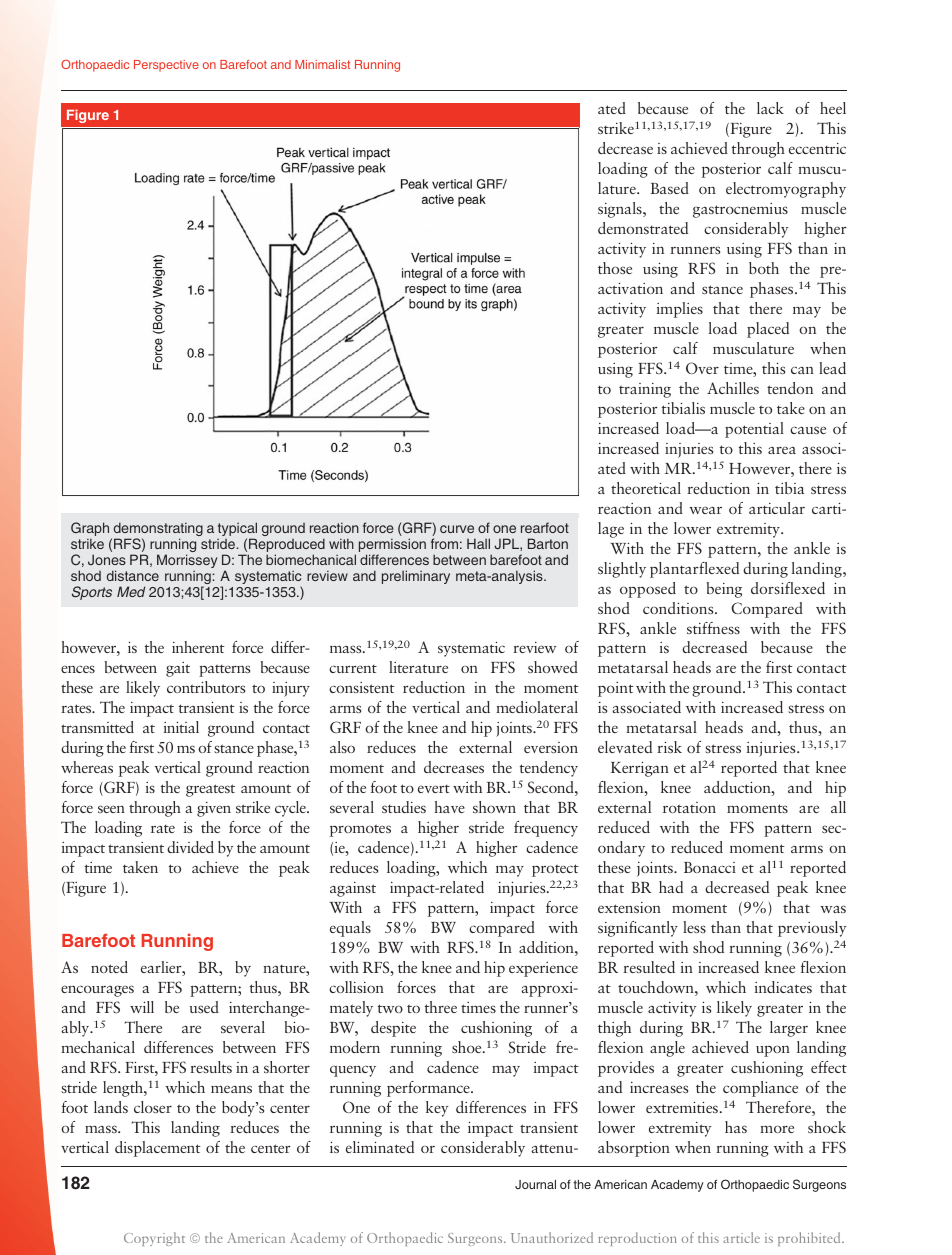  I want to click on Journal, so click(535, 1184).
